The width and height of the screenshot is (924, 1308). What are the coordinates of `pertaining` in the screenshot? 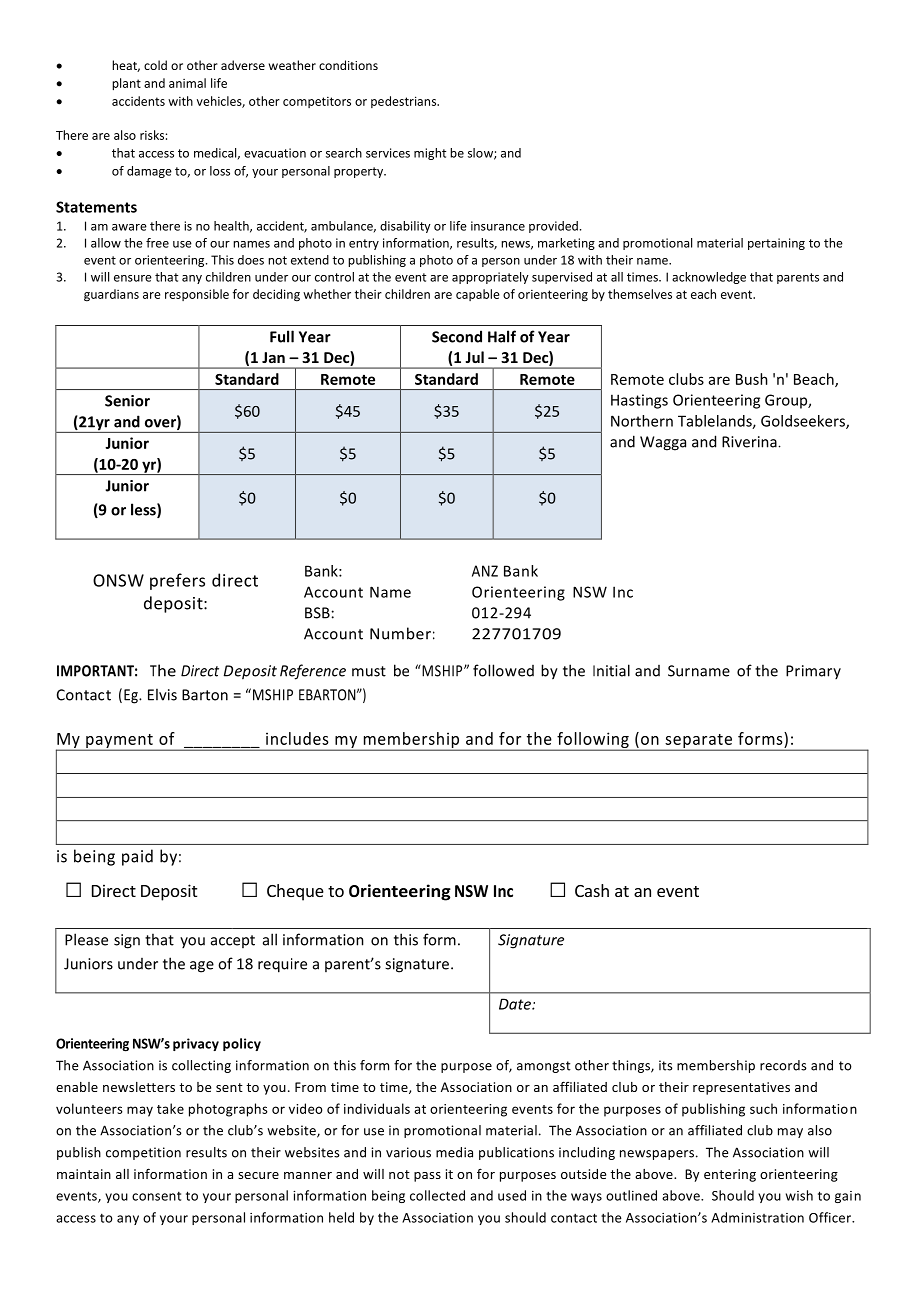 It's located at (776, 244).
